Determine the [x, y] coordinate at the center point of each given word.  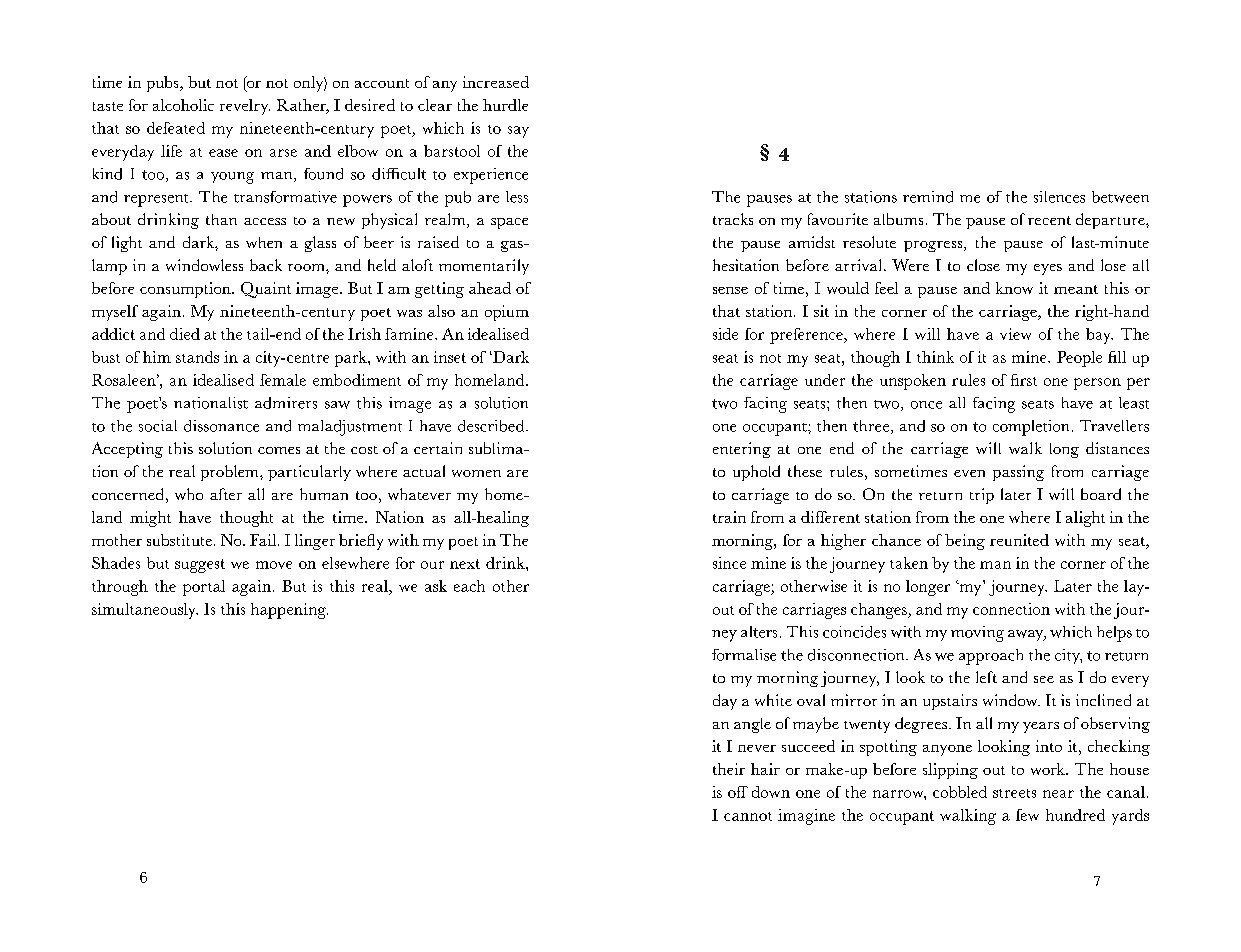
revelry [245, 107]
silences [1059, 197]
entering [742, 450]
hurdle [505, 105]
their [729, 769]
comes [279, 450]
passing [1018, 473]
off [738, 792]
